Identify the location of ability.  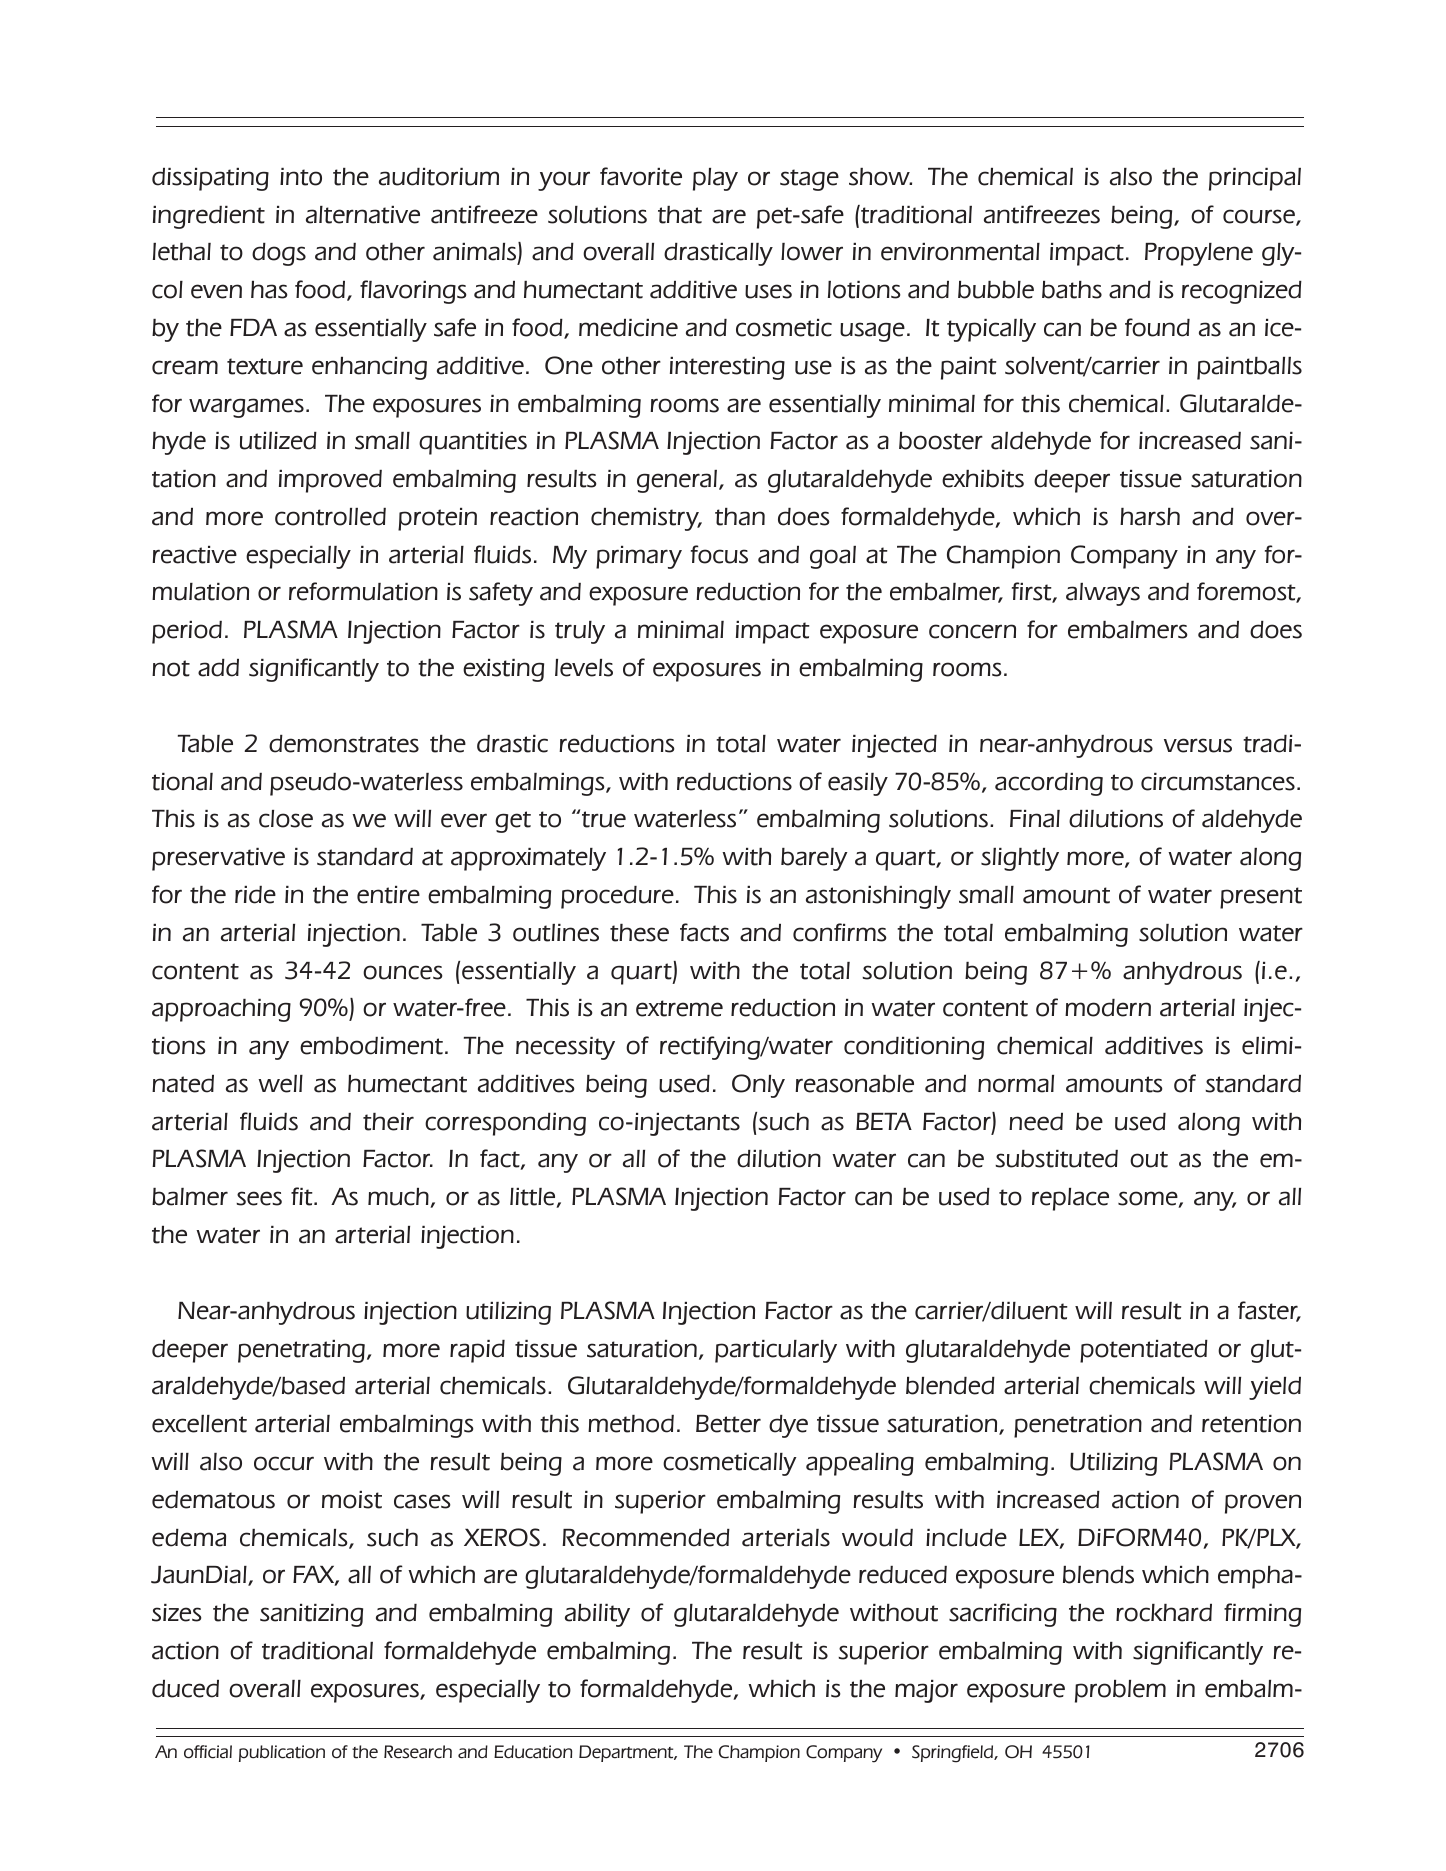
(597, 1615).
